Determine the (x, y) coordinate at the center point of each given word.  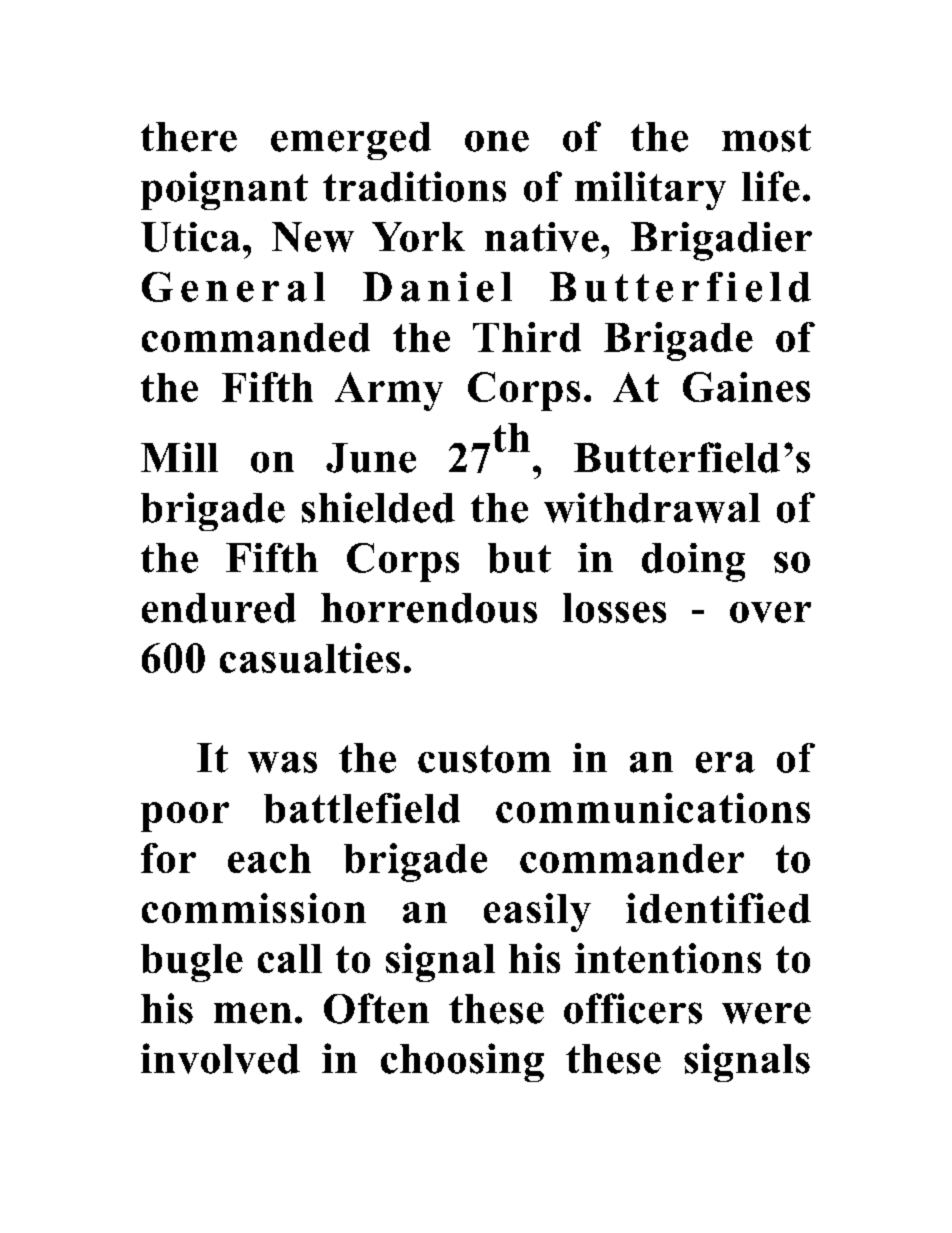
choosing (462, 1062)
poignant (224, 190)
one (497, 141)
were (766, 1013)
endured (219, 608)
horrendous (429, 608)
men (253, 1013)
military (650, 190)
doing (693, 562)
